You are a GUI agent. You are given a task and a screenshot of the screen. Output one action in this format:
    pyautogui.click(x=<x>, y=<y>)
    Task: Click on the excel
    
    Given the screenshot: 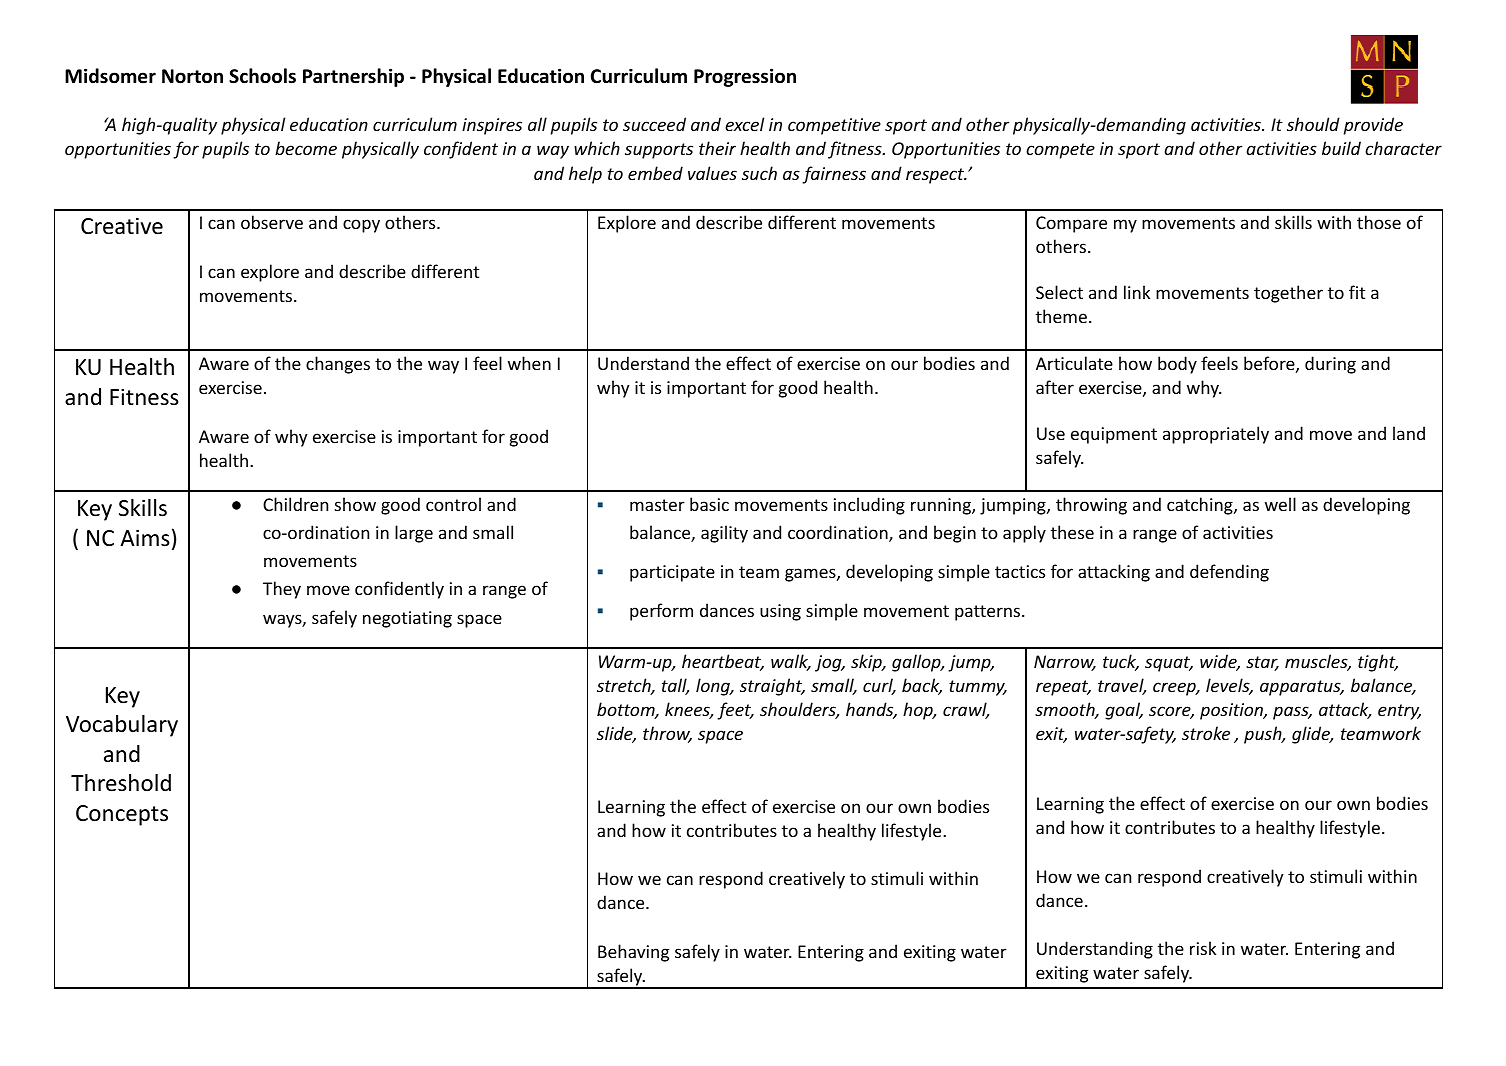 What is the action you would take?
    pyautogui.click(x=744, y=124)
